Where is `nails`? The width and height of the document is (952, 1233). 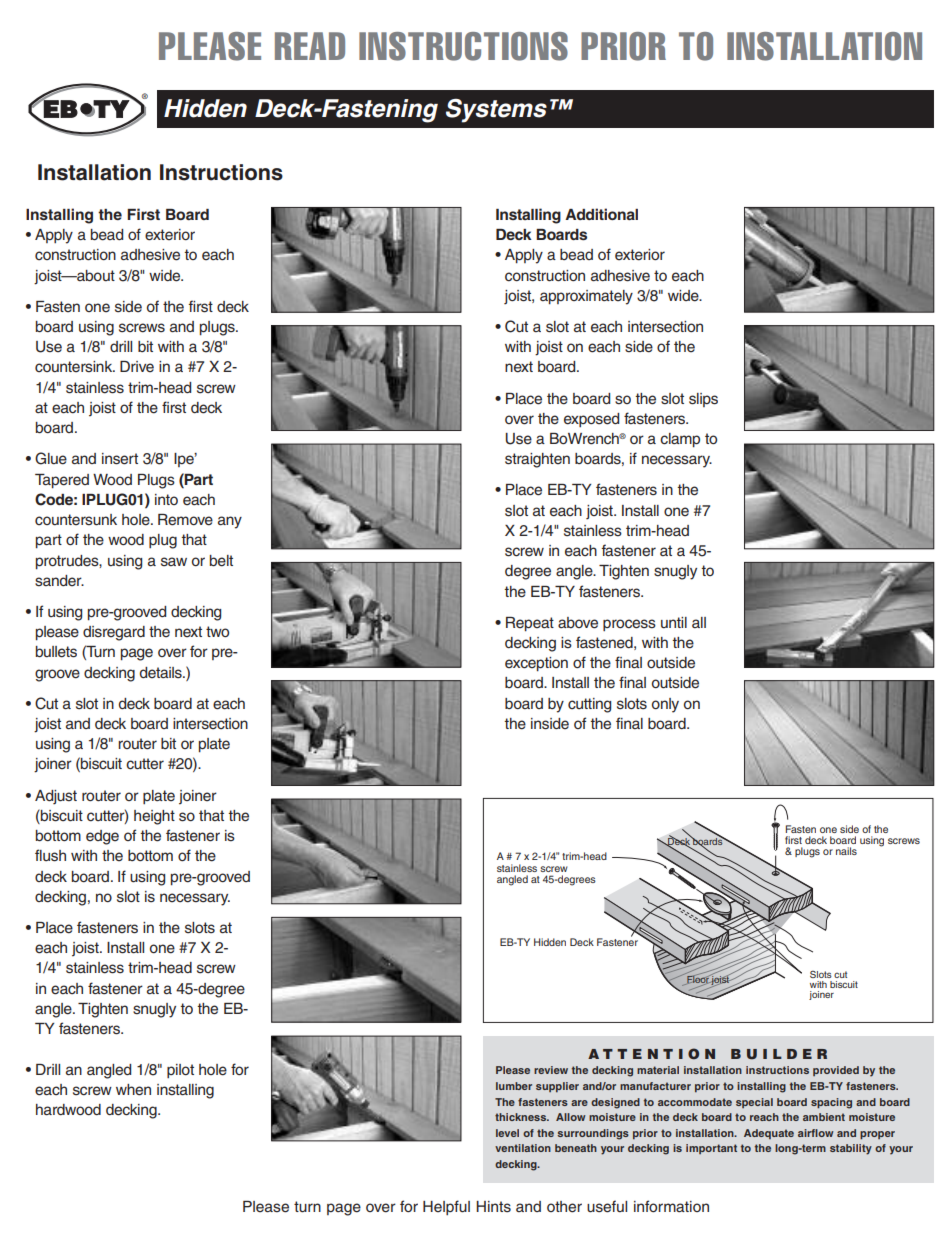
nails is located at coordinates (846, 851).
